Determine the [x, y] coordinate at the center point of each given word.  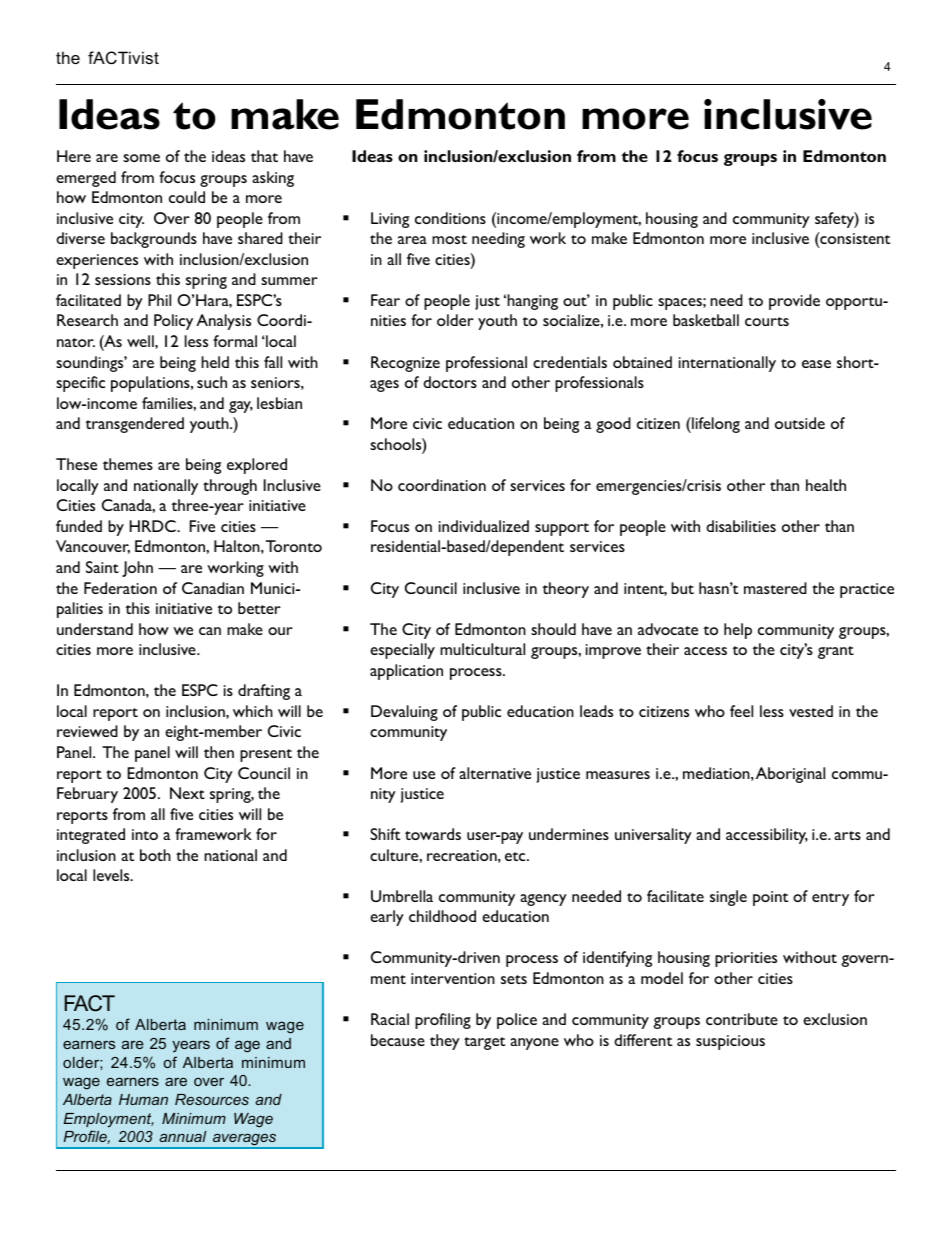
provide [794, 302]
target [484, 1043]
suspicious [730, 1042]
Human [143, 1099]
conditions [450, 218]
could [187, 197]
